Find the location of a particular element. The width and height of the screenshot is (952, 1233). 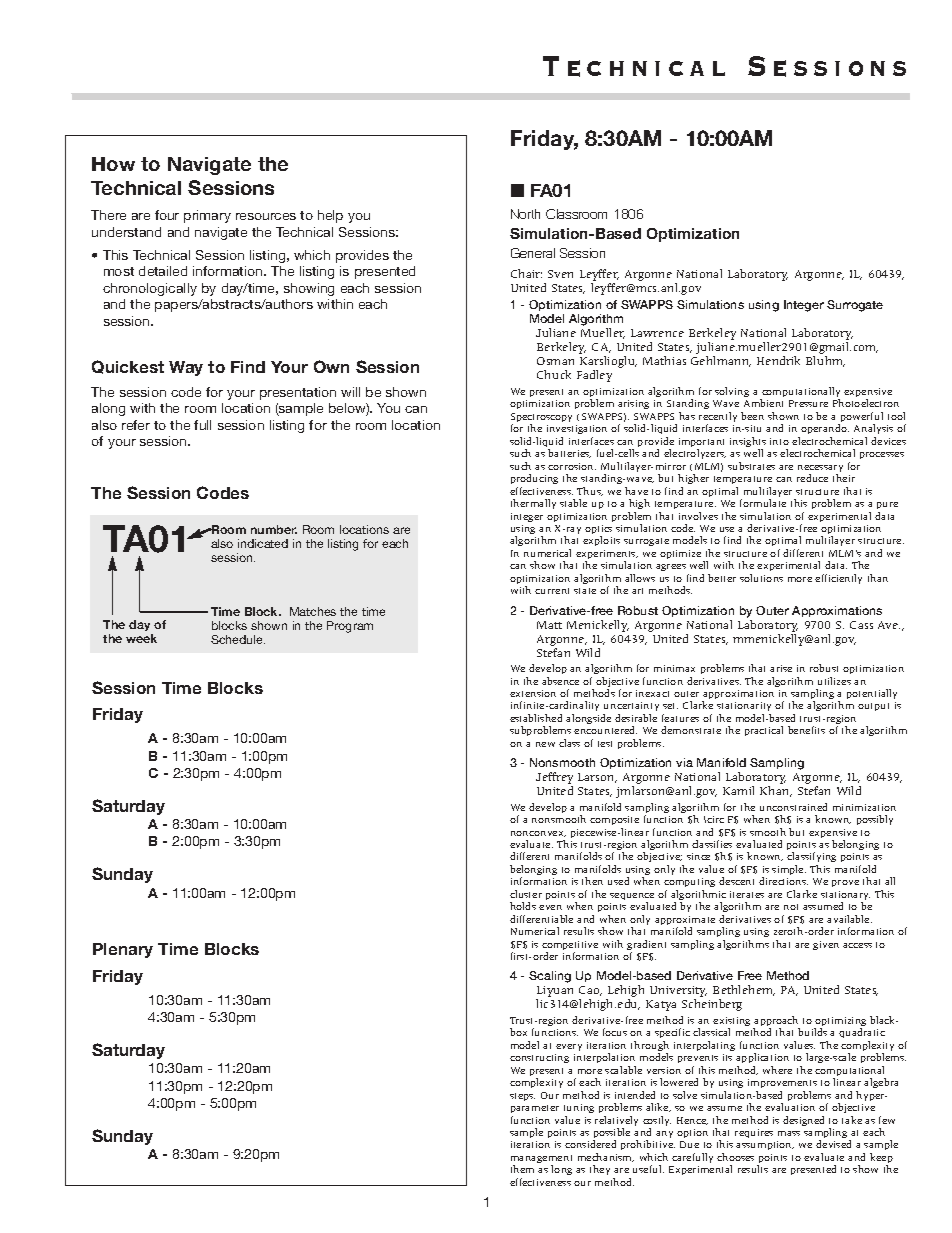

them is located at coordinates (522, 1169).
